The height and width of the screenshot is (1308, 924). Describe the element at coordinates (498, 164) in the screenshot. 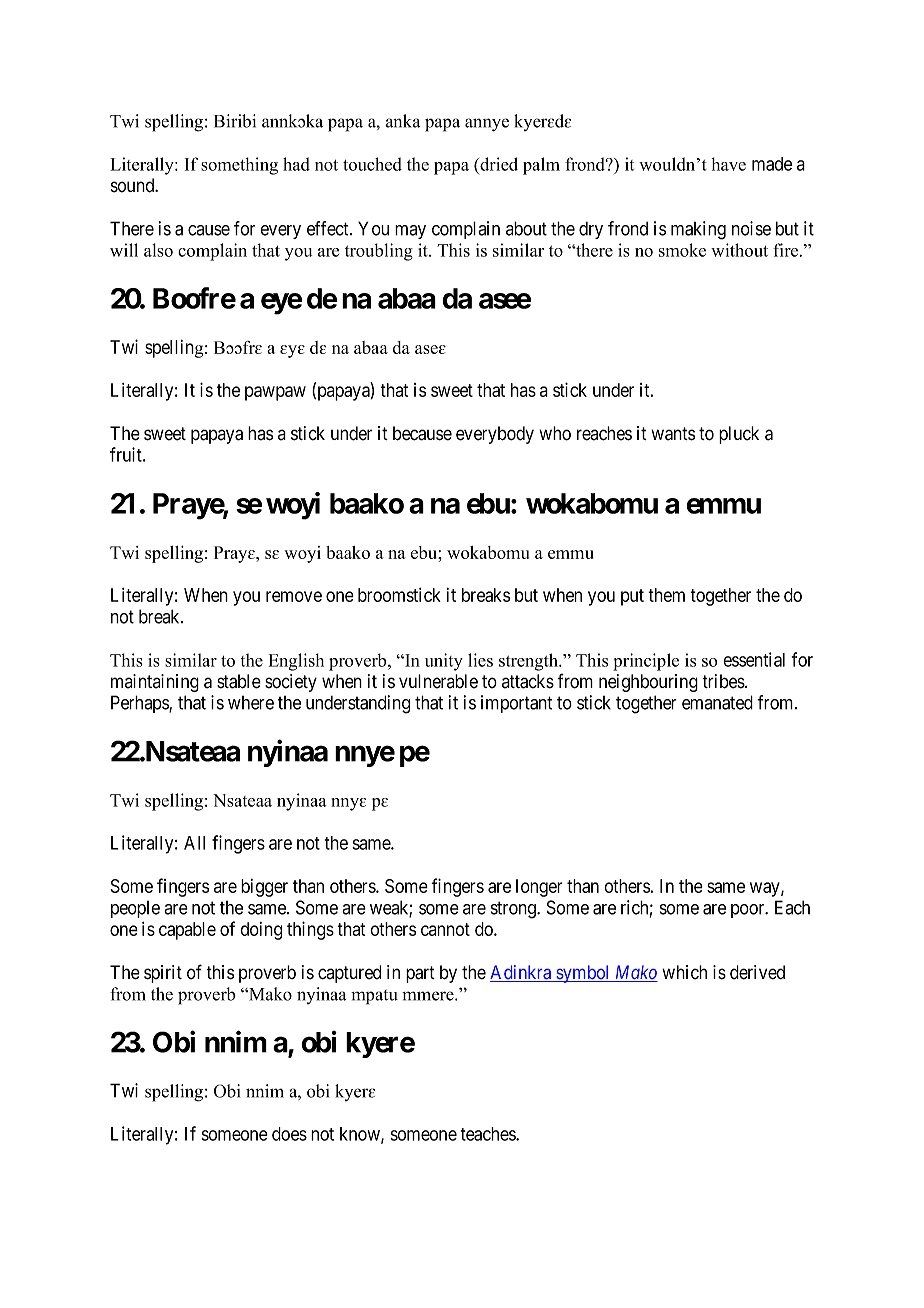

I see `dried` at that location.
